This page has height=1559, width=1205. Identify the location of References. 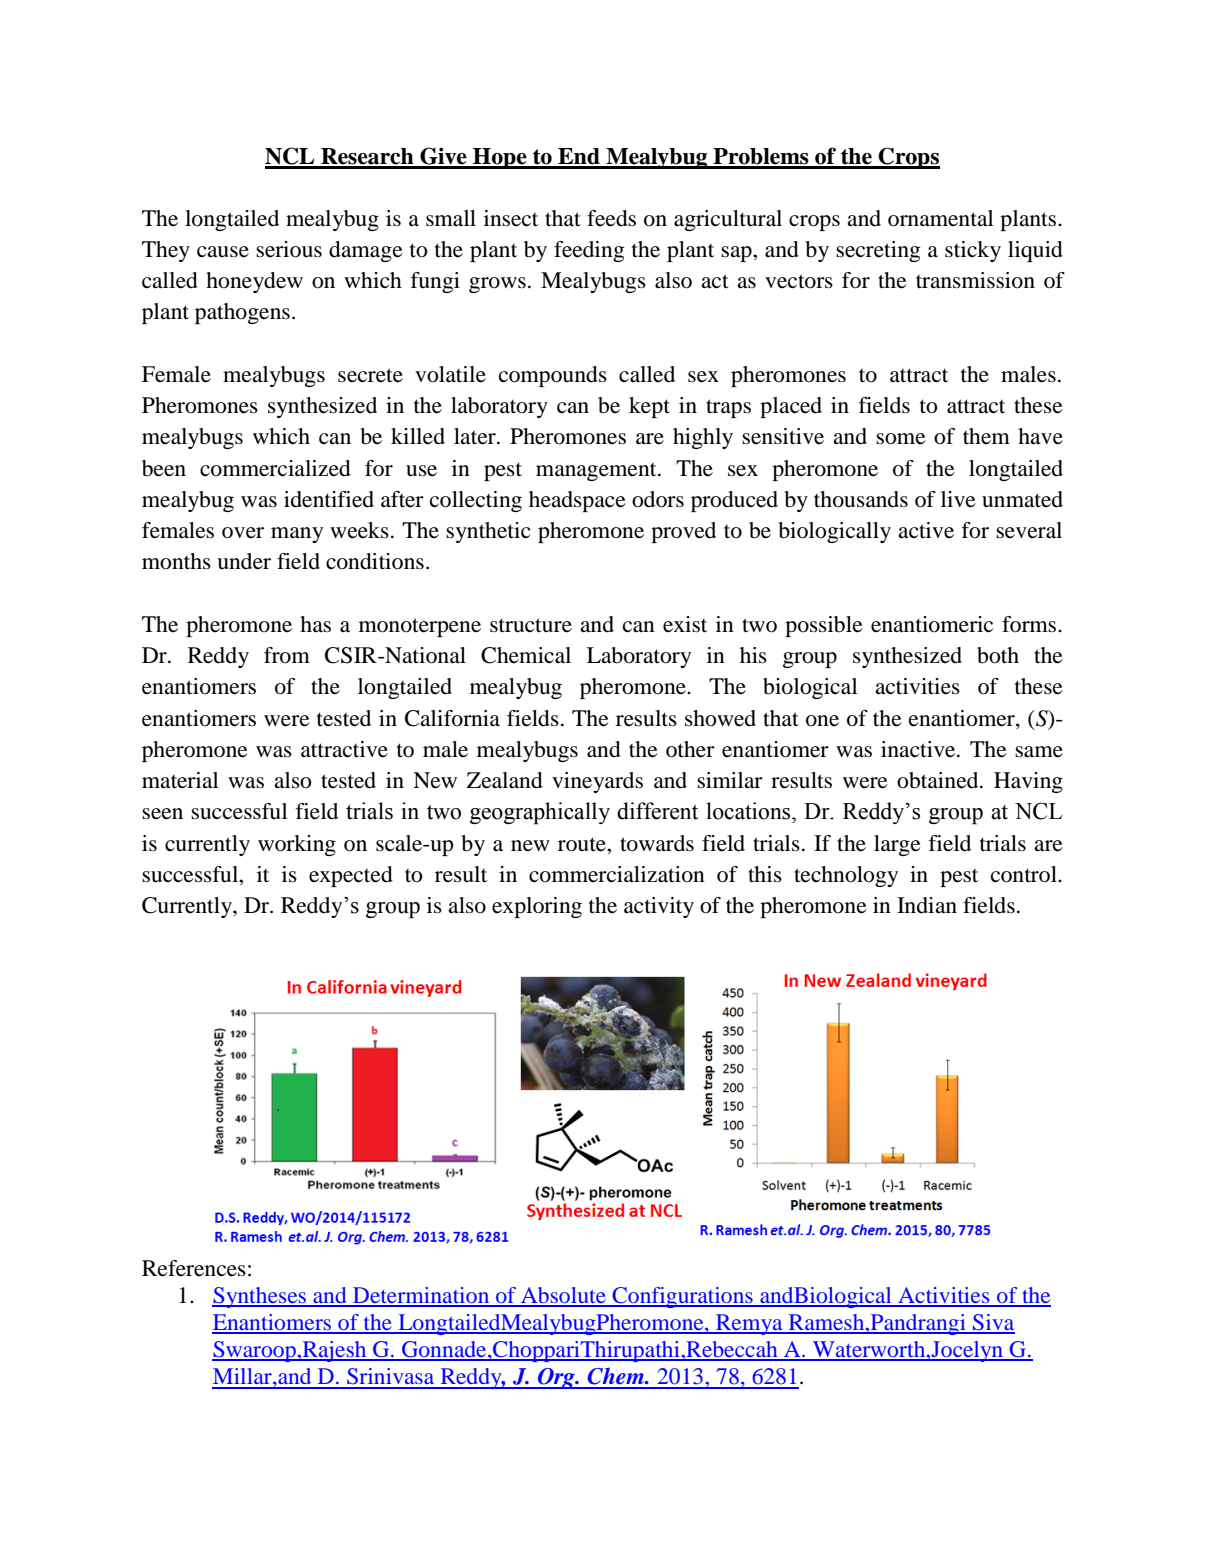
(194, 1268).
